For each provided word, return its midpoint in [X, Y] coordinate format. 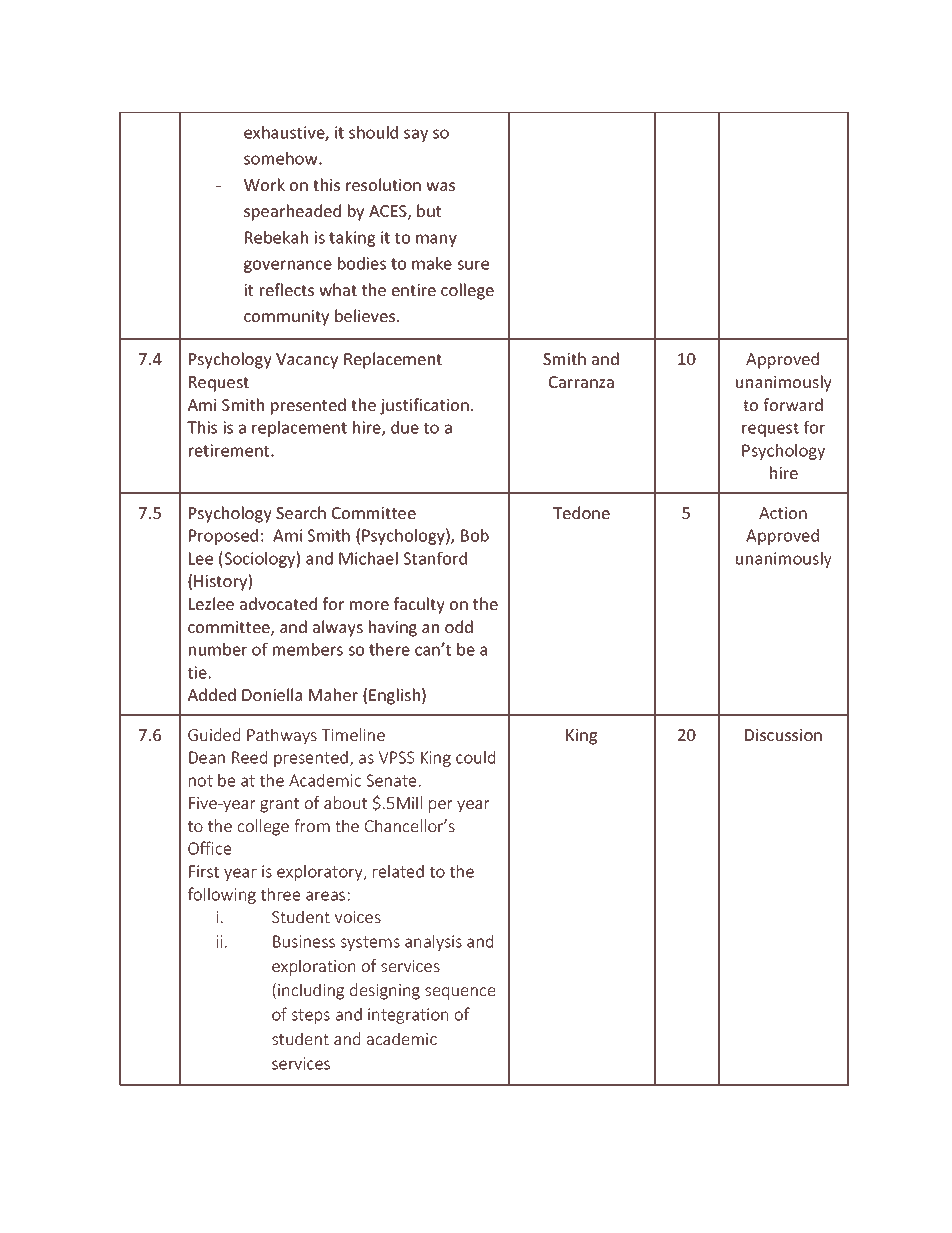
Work [264, 184]
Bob [475, 535]
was [440, 186]
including [311, 991]
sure [473, 265]
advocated [278, 603]
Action [783, 513]
